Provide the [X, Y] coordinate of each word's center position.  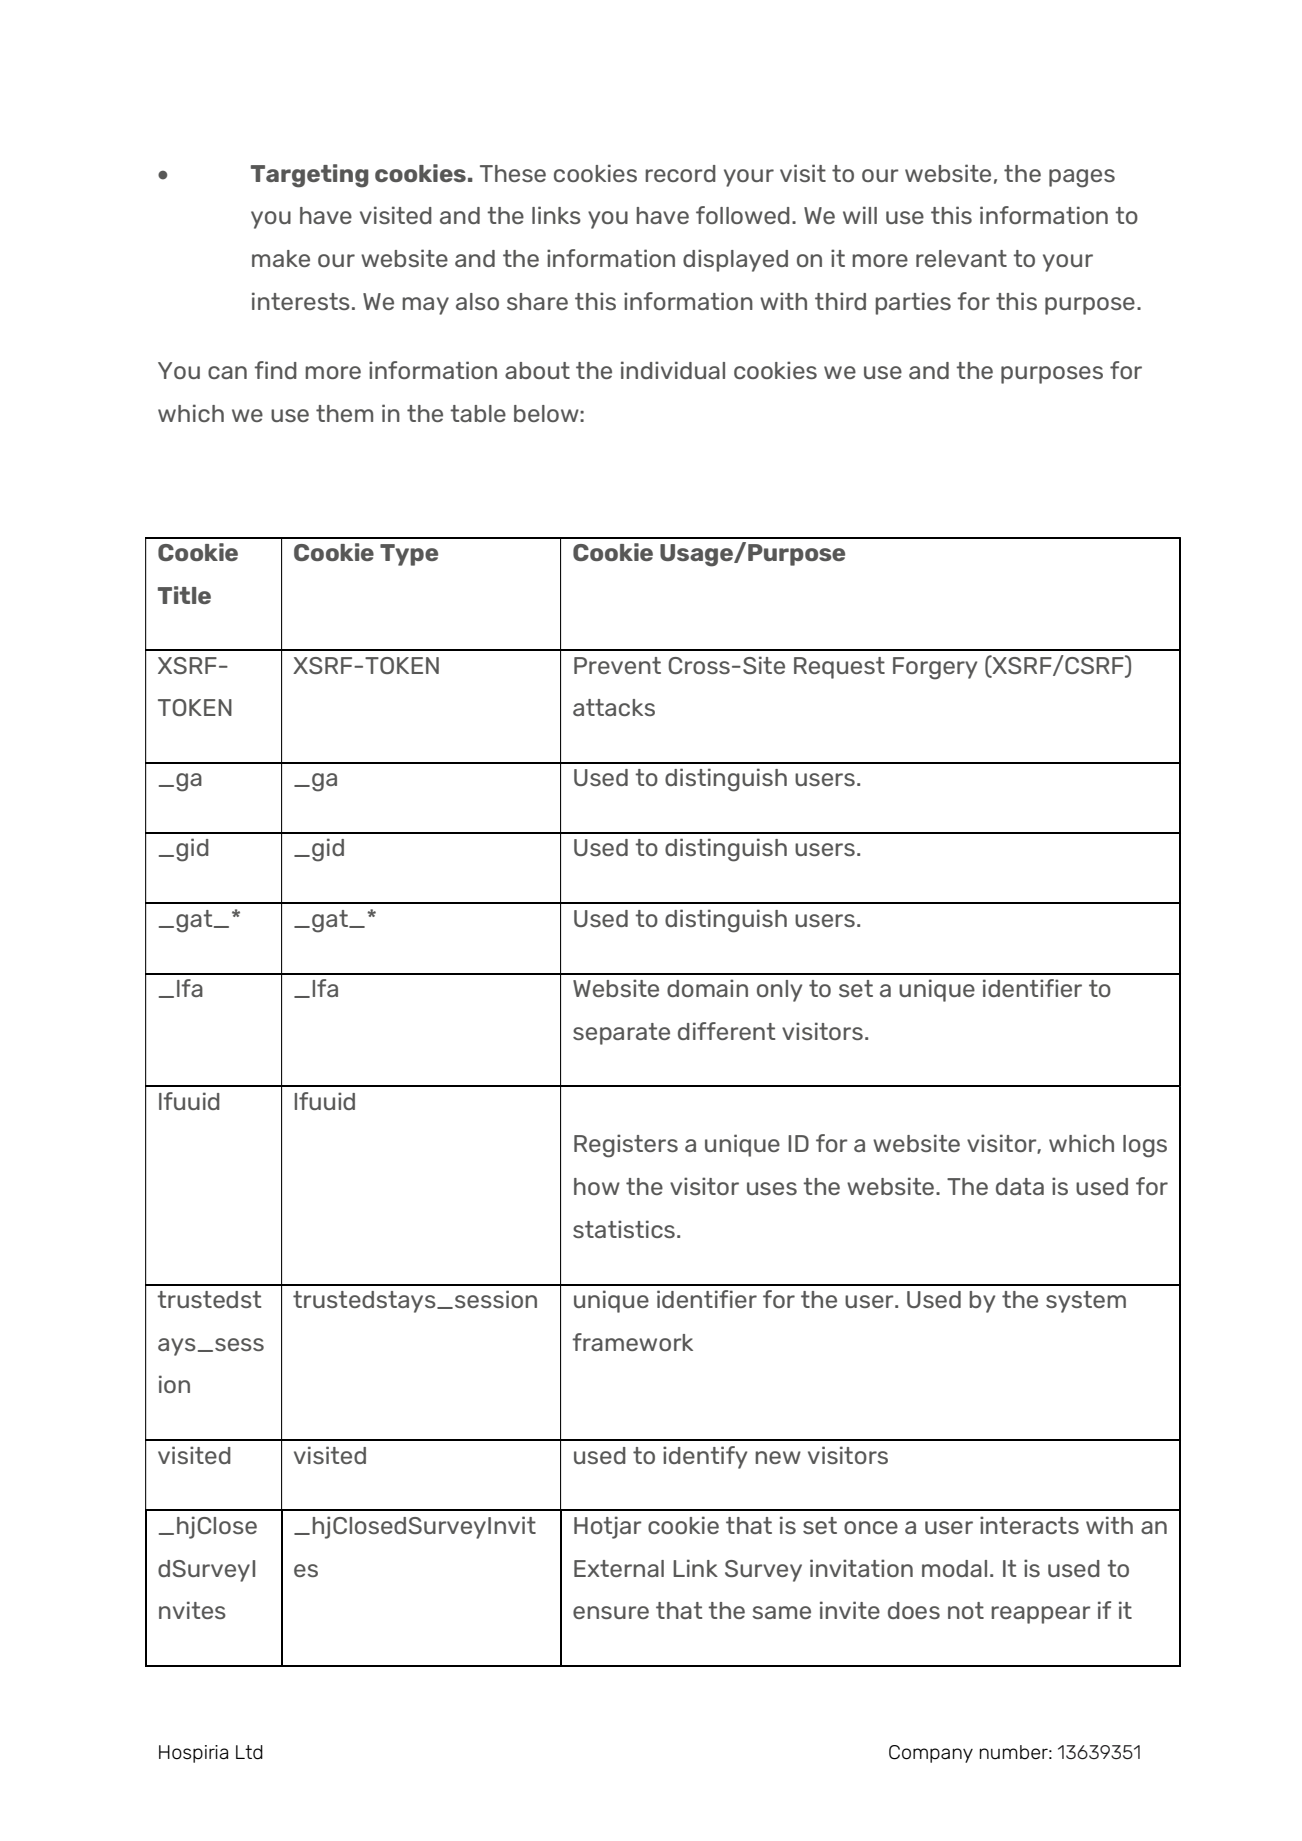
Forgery [935, 668]
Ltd [249, 1752]
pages [1082, 178]
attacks [614, 707]
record [680, 173]
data [1020, 1186]
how [597, 1186]
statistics [624, 1229]
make [281, 258]
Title [184, 595]
